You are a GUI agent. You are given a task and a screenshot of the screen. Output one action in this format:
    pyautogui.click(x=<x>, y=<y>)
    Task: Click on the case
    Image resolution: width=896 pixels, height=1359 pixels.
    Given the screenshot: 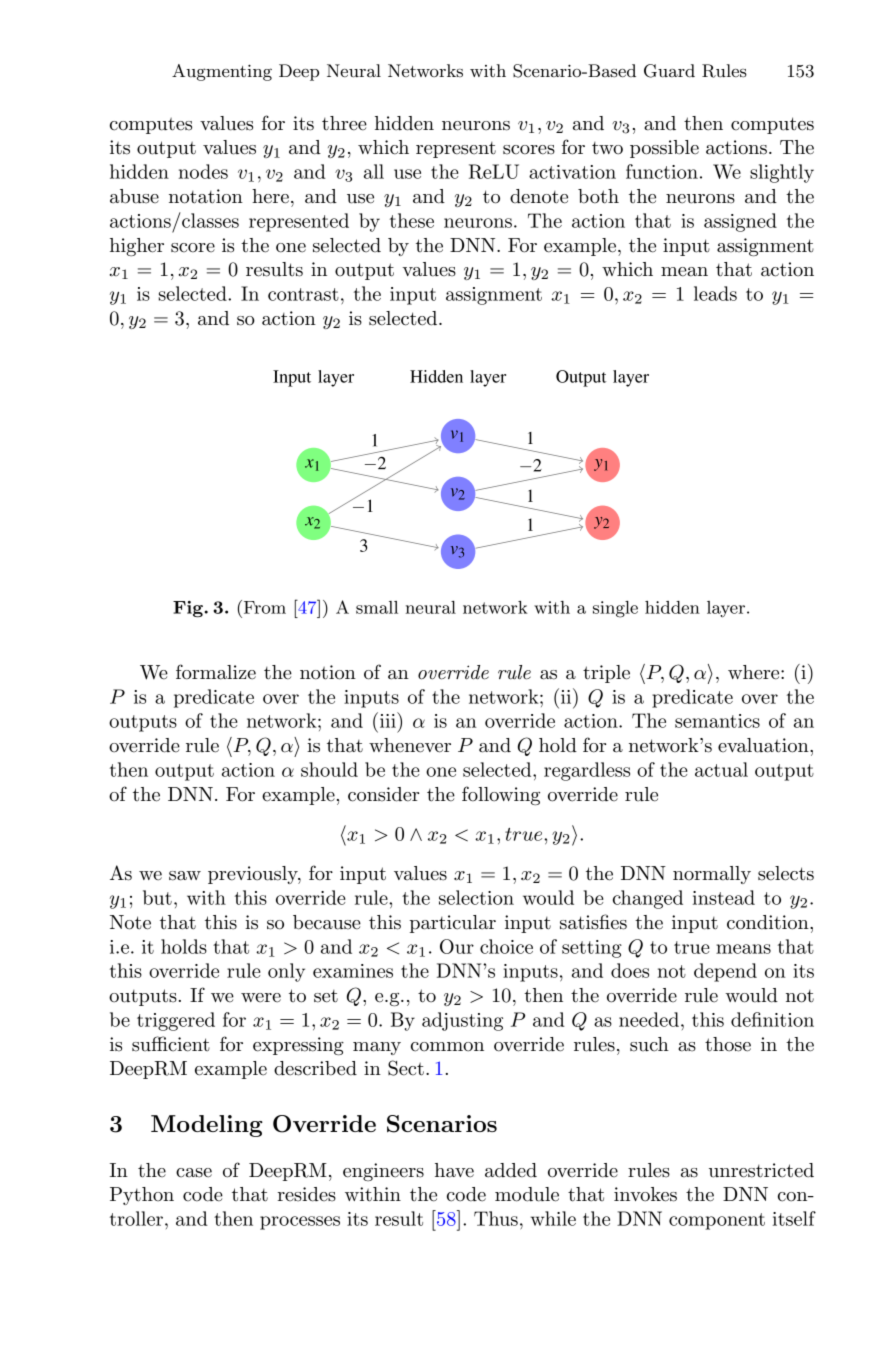 What is the action you would take?
    pyautogui.click(x=194, y=1173)
